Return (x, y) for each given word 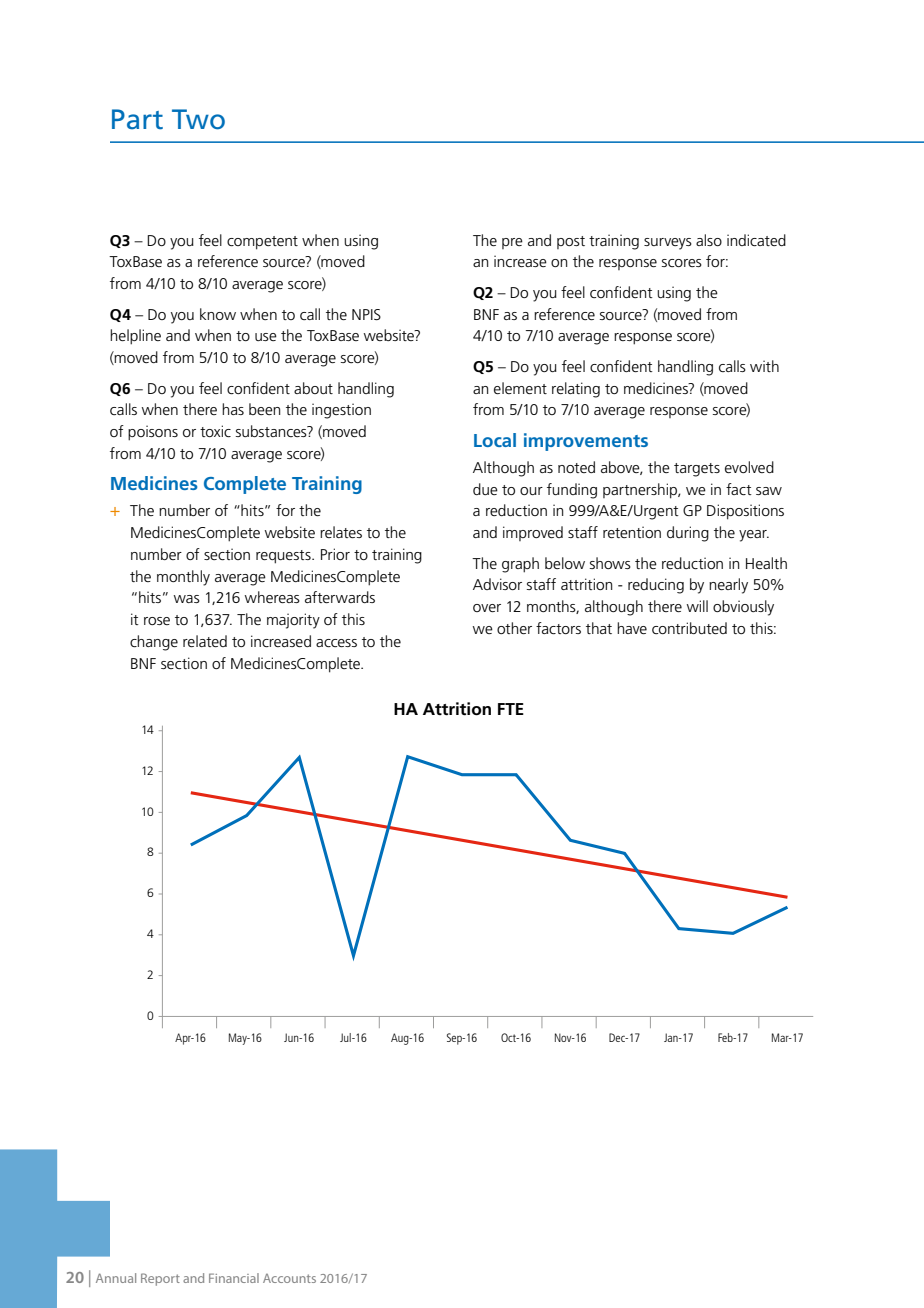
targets (697, 470)
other (514, 628)
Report (160, 1279)
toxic (215, 431)
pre (512, 243)
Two (198, 119)
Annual (116, 1278)
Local (495, 440)
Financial (234, 1278)
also (709, 240)
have (632, 628)
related (205, 641)
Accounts (289, 1278)
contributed (689, 628)
